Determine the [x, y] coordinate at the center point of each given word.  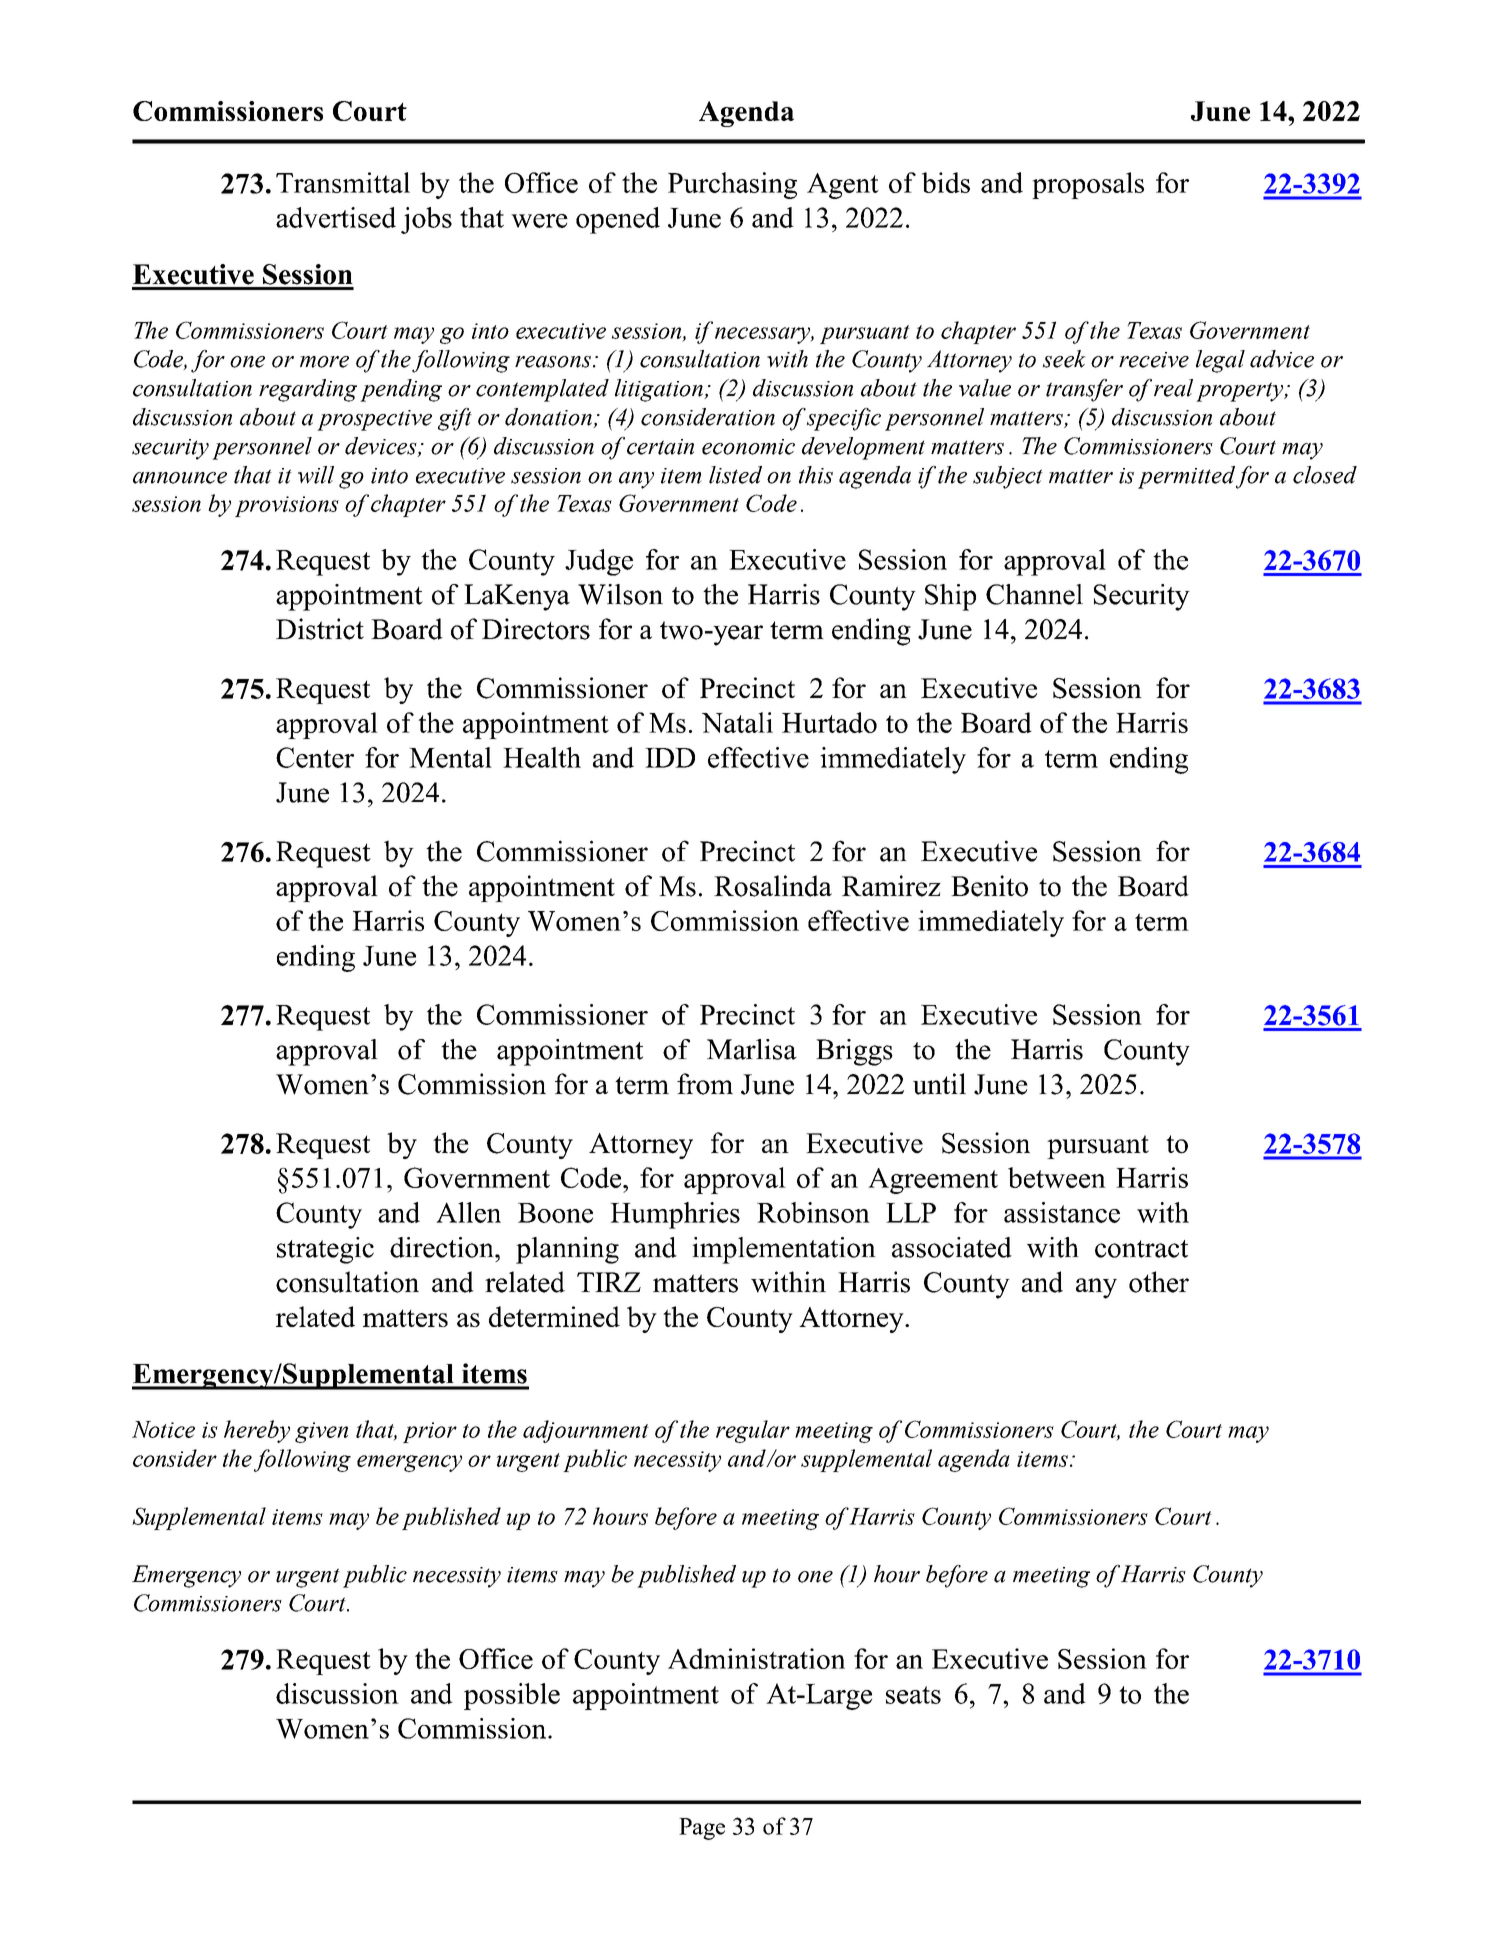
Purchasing [732, 185]
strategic [325, 1250]
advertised [336, 217]
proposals [1088, 185]
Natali [737, 722]
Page [702, 1829]
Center [315, 757]
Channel [1034, 594]
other [1159, 1282]
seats [913, 1695]
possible [512, 1696]
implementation [784, 1250]
